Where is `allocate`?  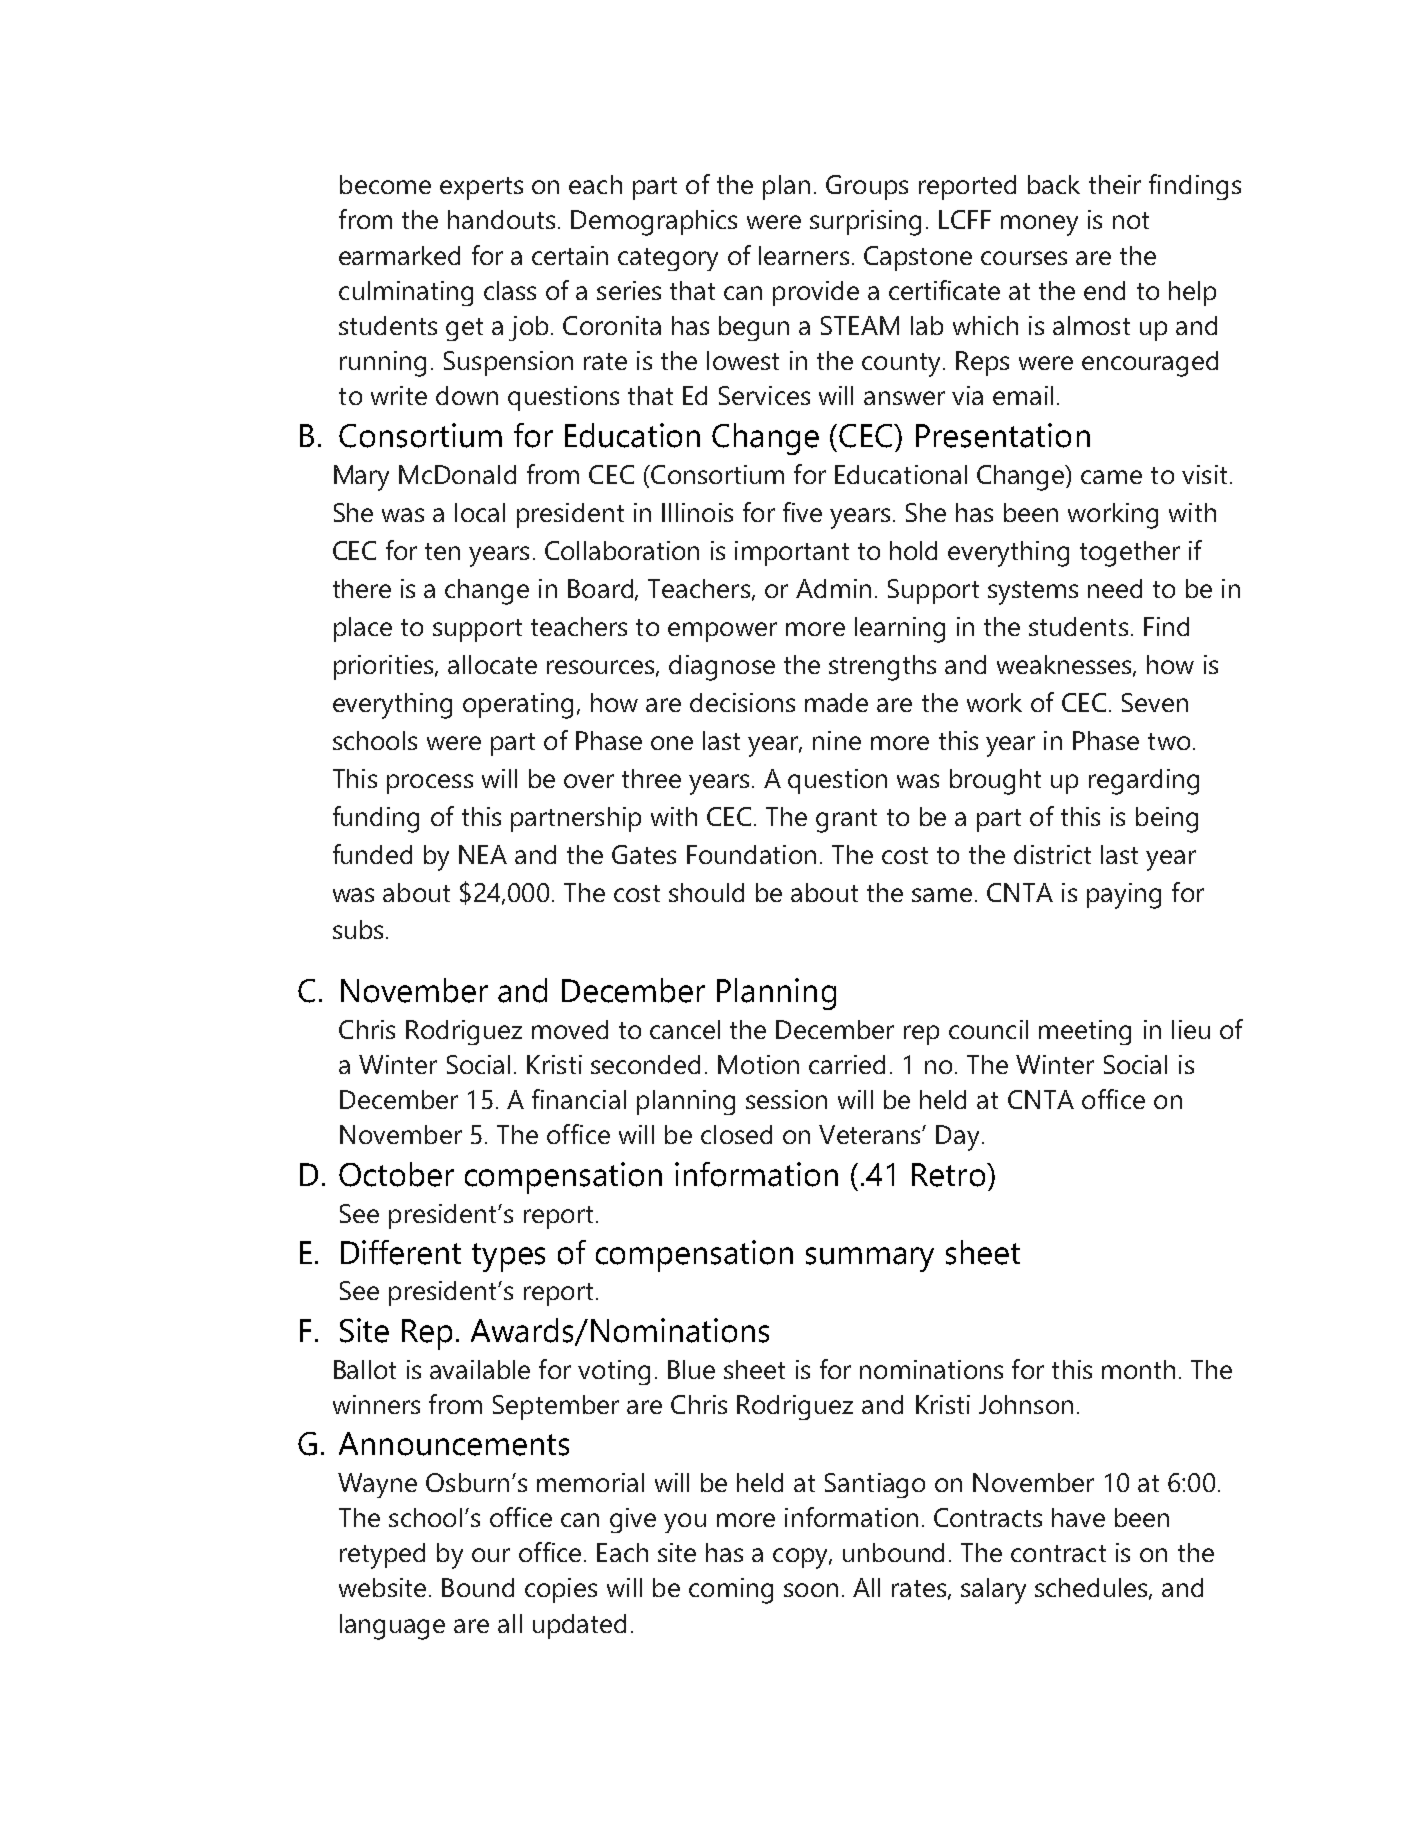 allocate is located at coordinates (492, 664).
